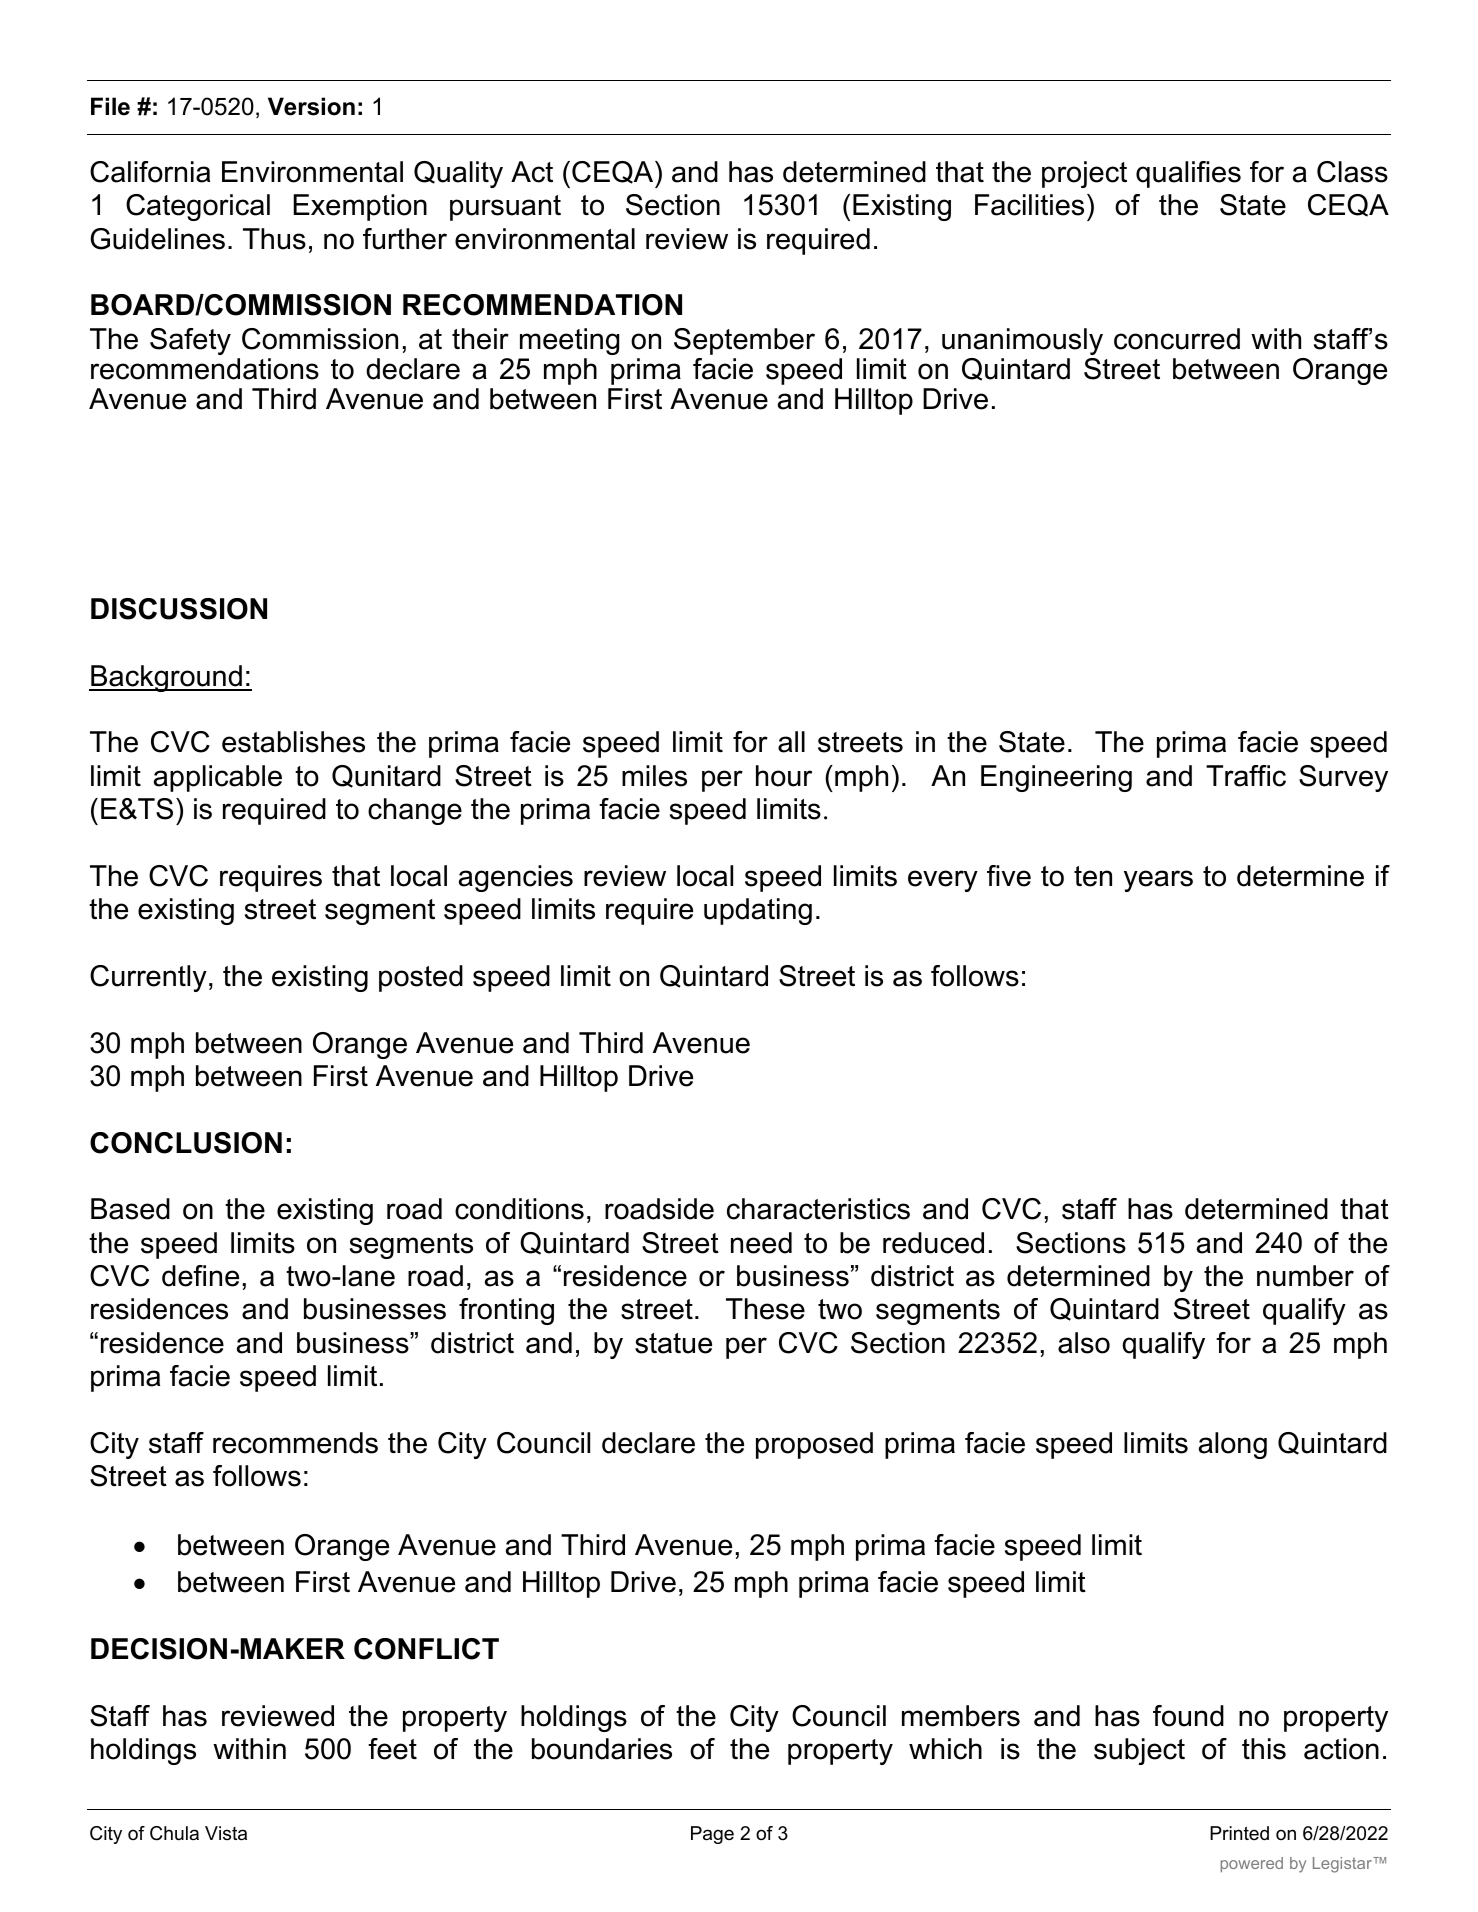 The height and width of the screenshot is (1912, 1478). I want to click on Traffic, so click(1246, 776).
